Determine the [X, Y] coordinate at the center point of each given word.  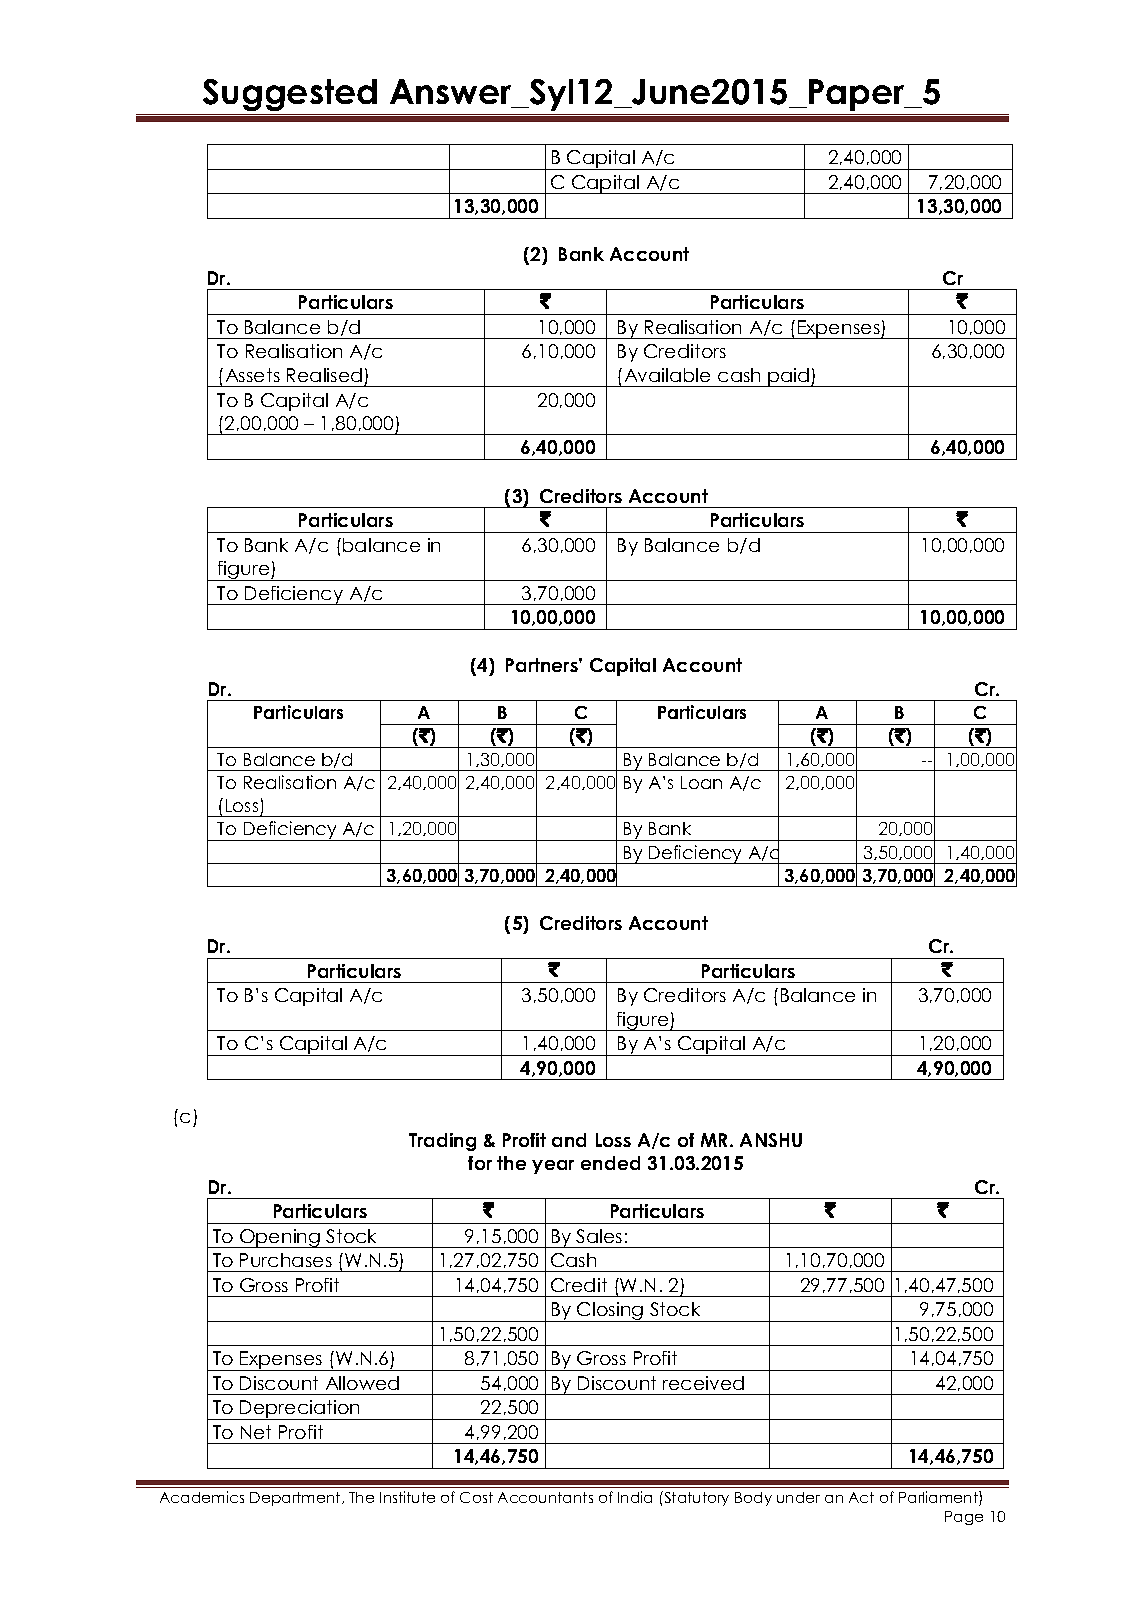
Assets [253, 375]
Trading [442, 1142]
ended [610, 1163]
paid [789, 377]
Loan [701, 782]
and [569, 1140]
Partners [543, 665]
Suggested [290, 95]
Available [667, 375]
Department [296, 1499]
